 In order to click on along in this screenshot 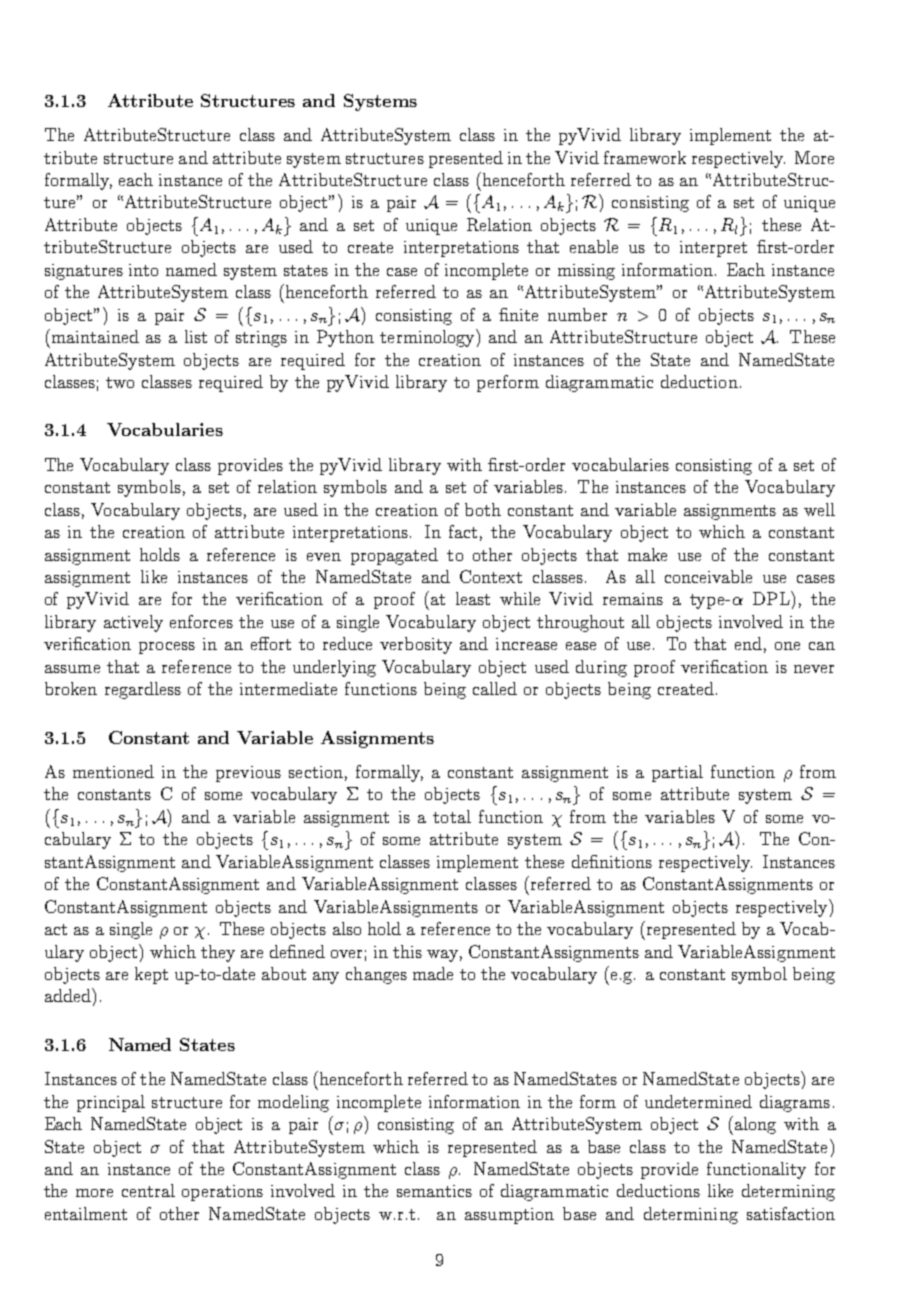, I will do `click(755, 1125)`.
